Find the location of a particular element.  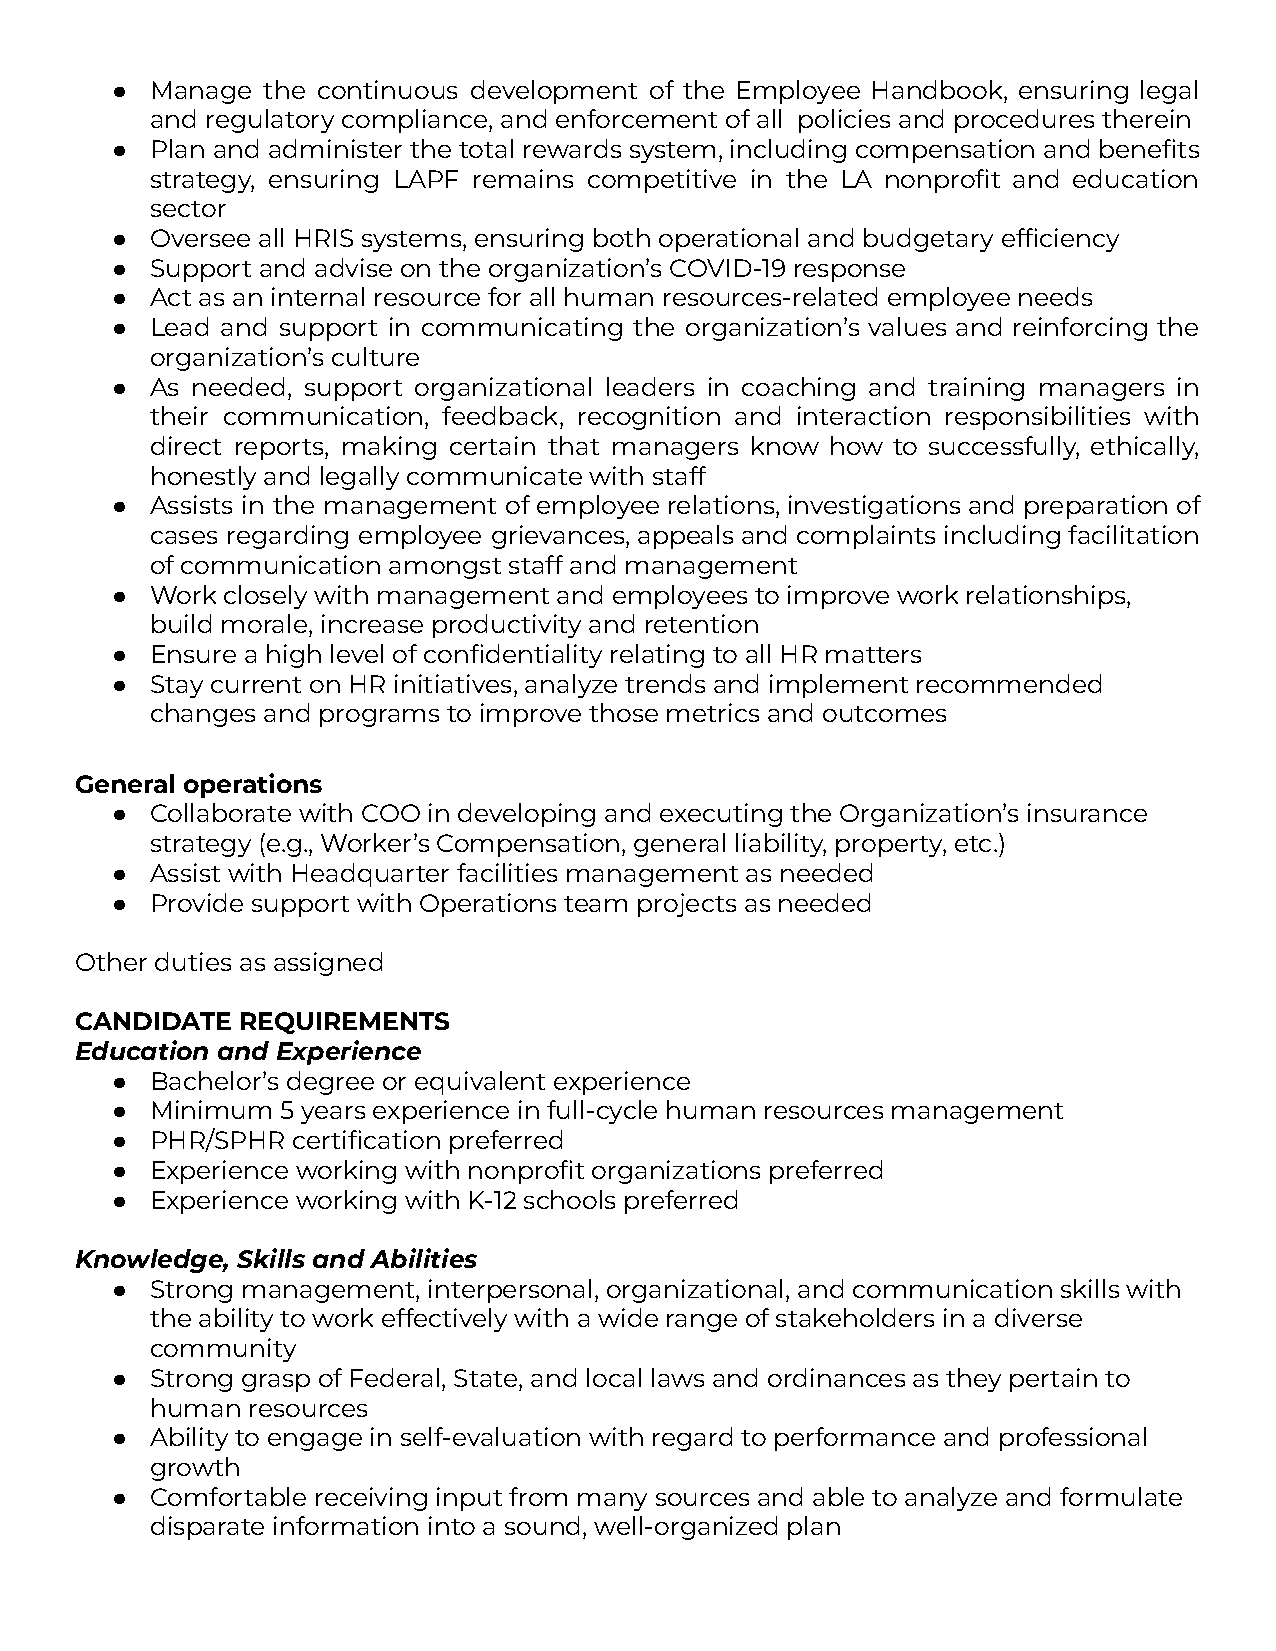

etc is located at coordinates (973, 844).
